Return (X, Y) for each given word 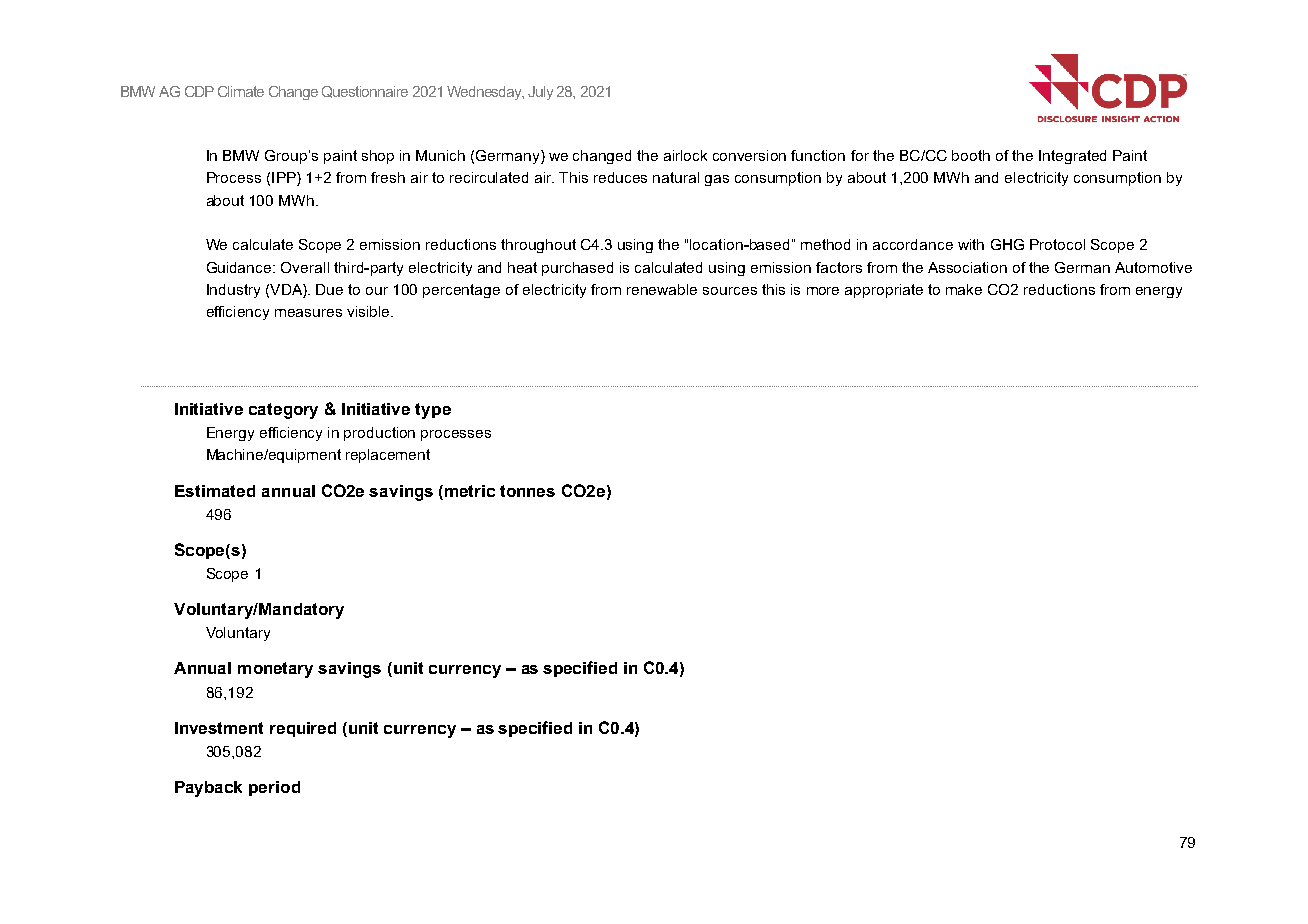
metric (470, 491)
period (274, 788)
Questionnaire (365, 92)
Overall (305, 267)
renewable (662, 289)
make (964, 289)
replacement (388, 456)
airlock (685, 155)
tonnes (527, 491)
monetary (275, 670)
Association (967, 267)
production (379, 434)
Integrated (1072, 157)
